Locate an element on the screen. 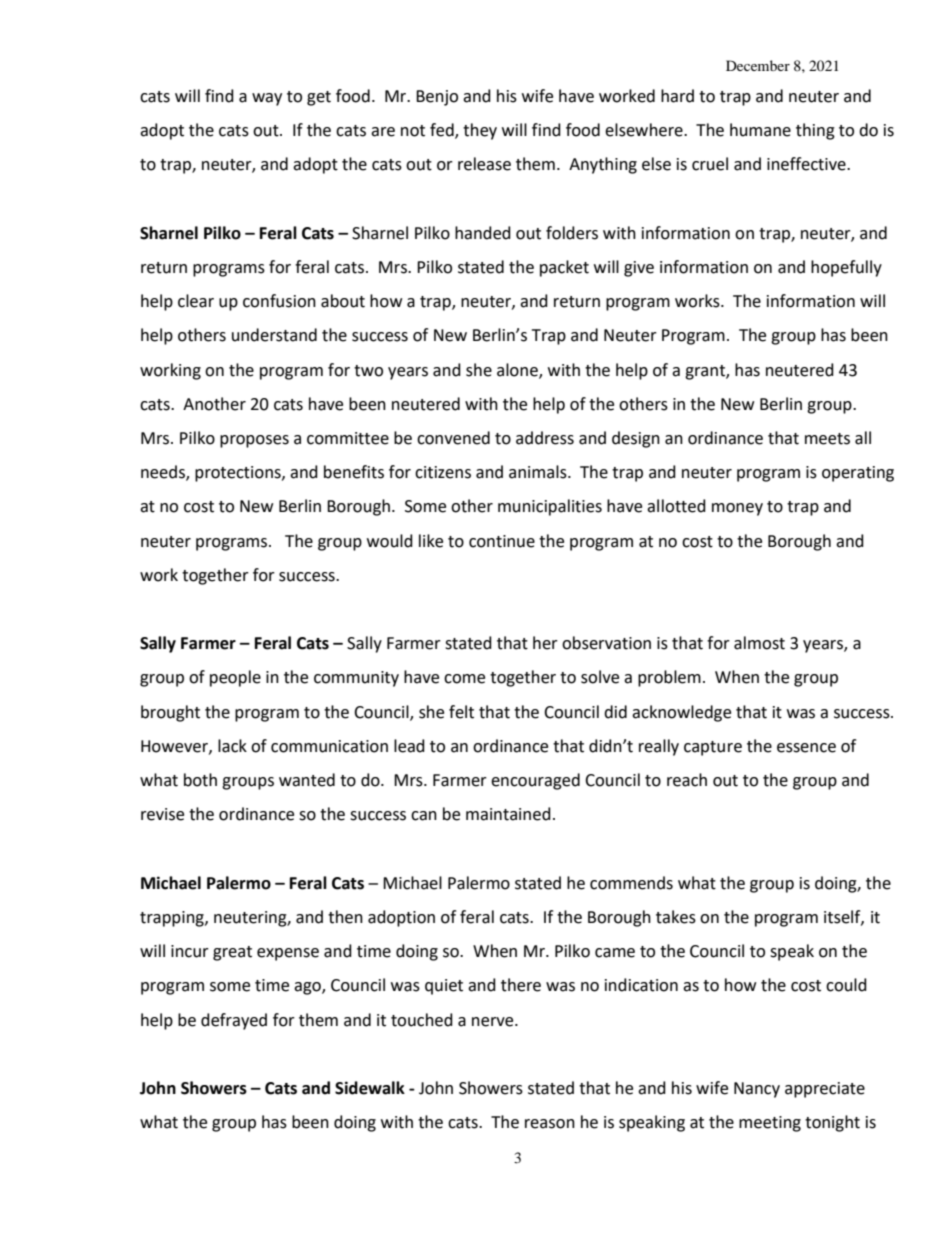 The width and height of the screenshot is (952, 1233). reason is located at coordinates (550, 1124).
